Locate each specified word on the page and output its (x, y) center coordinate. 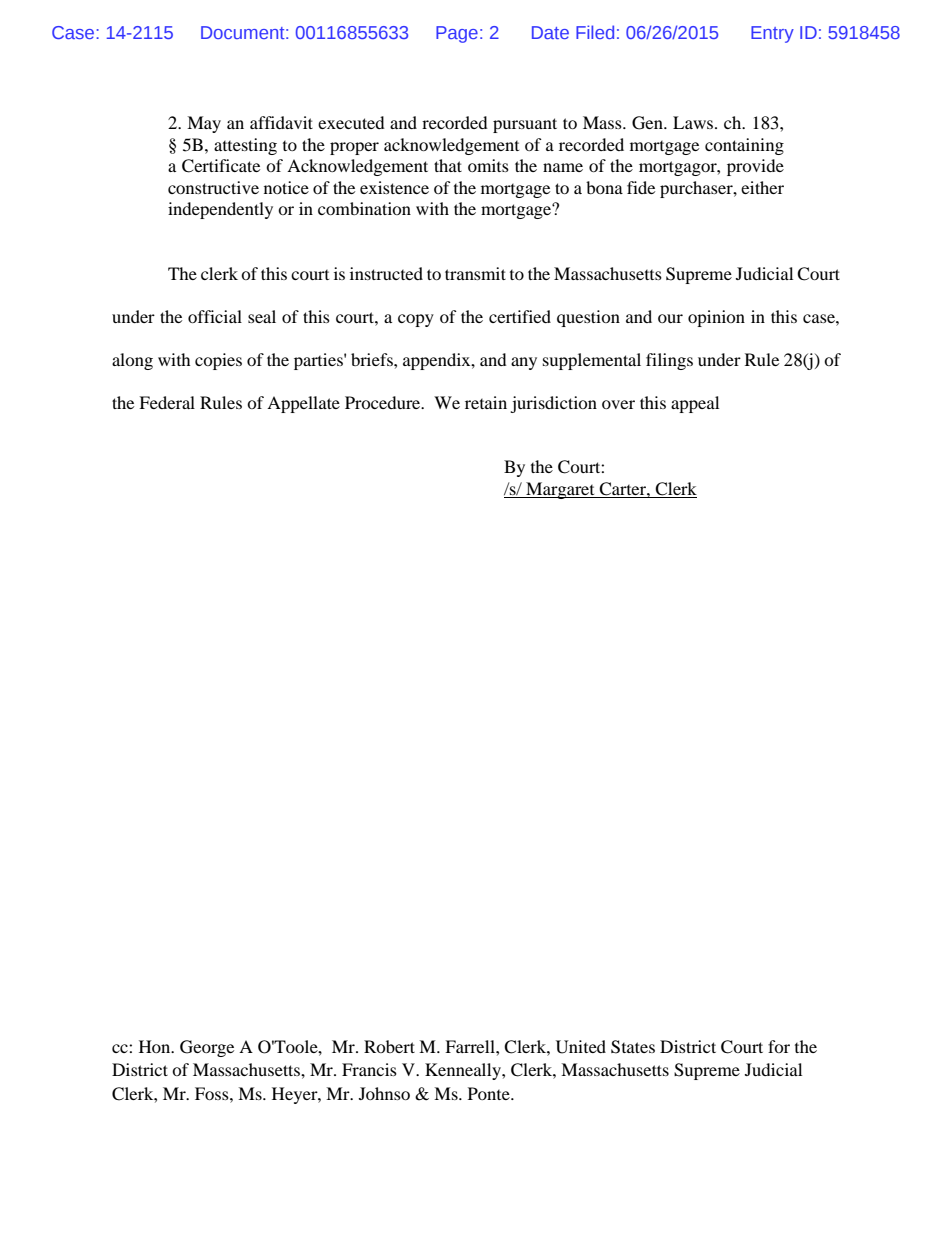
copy (416, 320)
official (215, 316)
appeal (695, 404)
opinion (716, 318)
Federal (167, 402)
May (204, 124)
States (633, 1047)
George (207, 1048)
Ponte (490, 1093)
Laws (693, 122)
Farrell (471, 1046)
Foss (213, 1093)
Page (457, 34)
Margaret (560, 490)
